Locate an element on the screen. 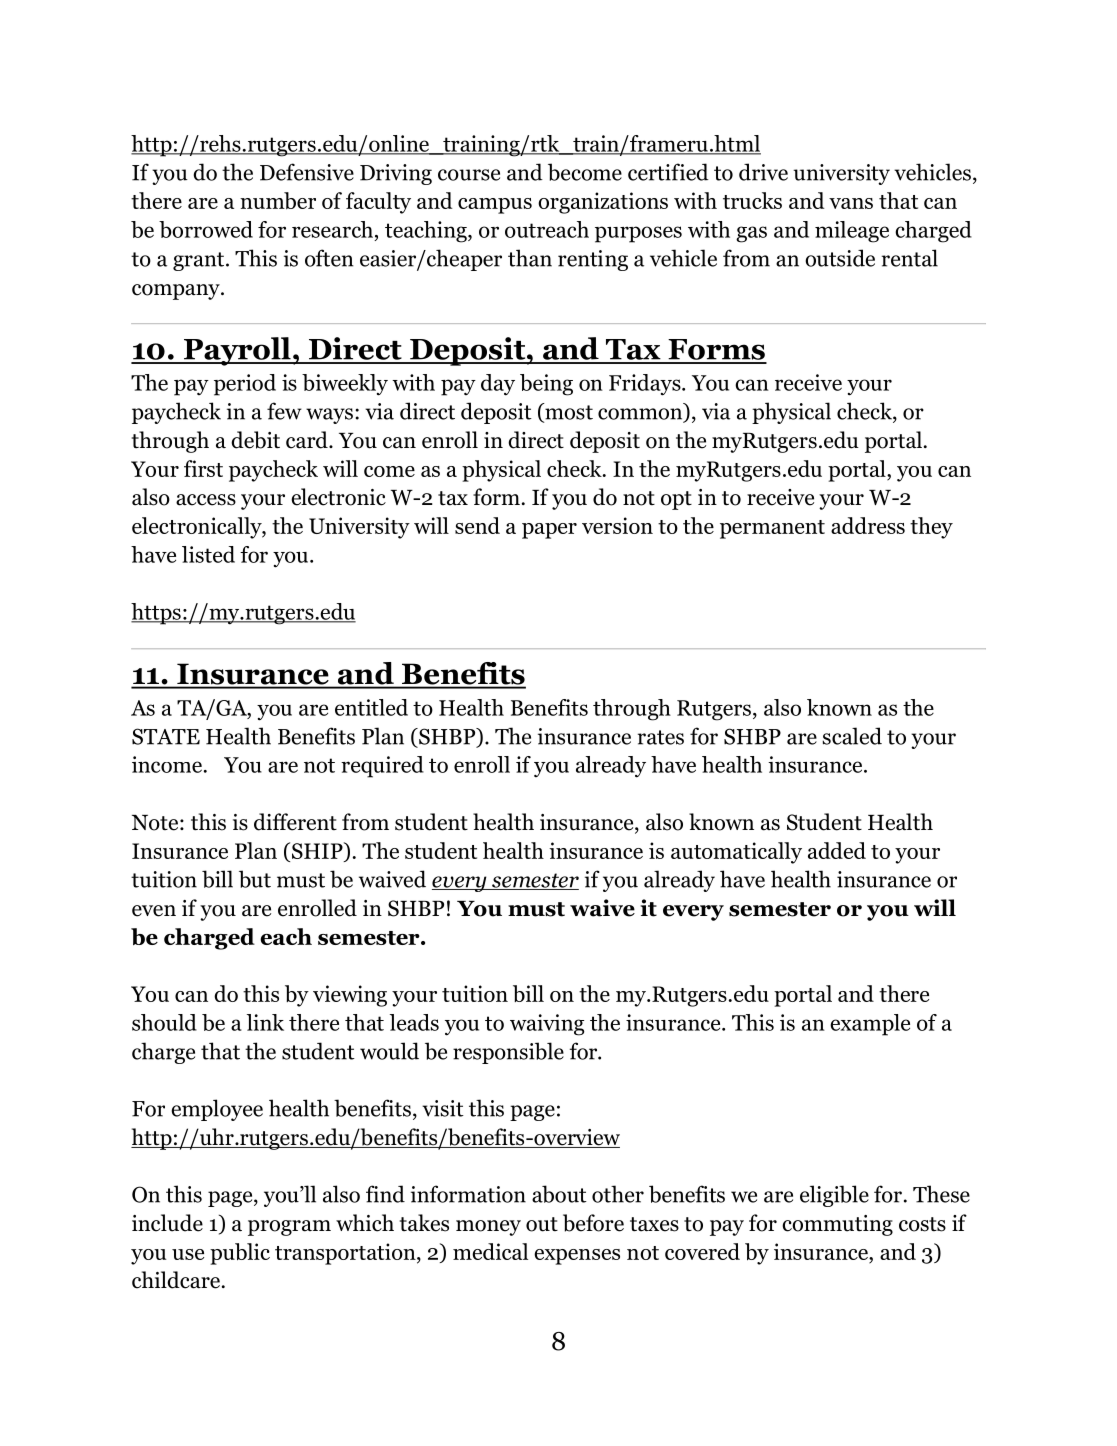 This screenshot has height=1446, width=1117. permanent is located at coordinates (772, 529).
